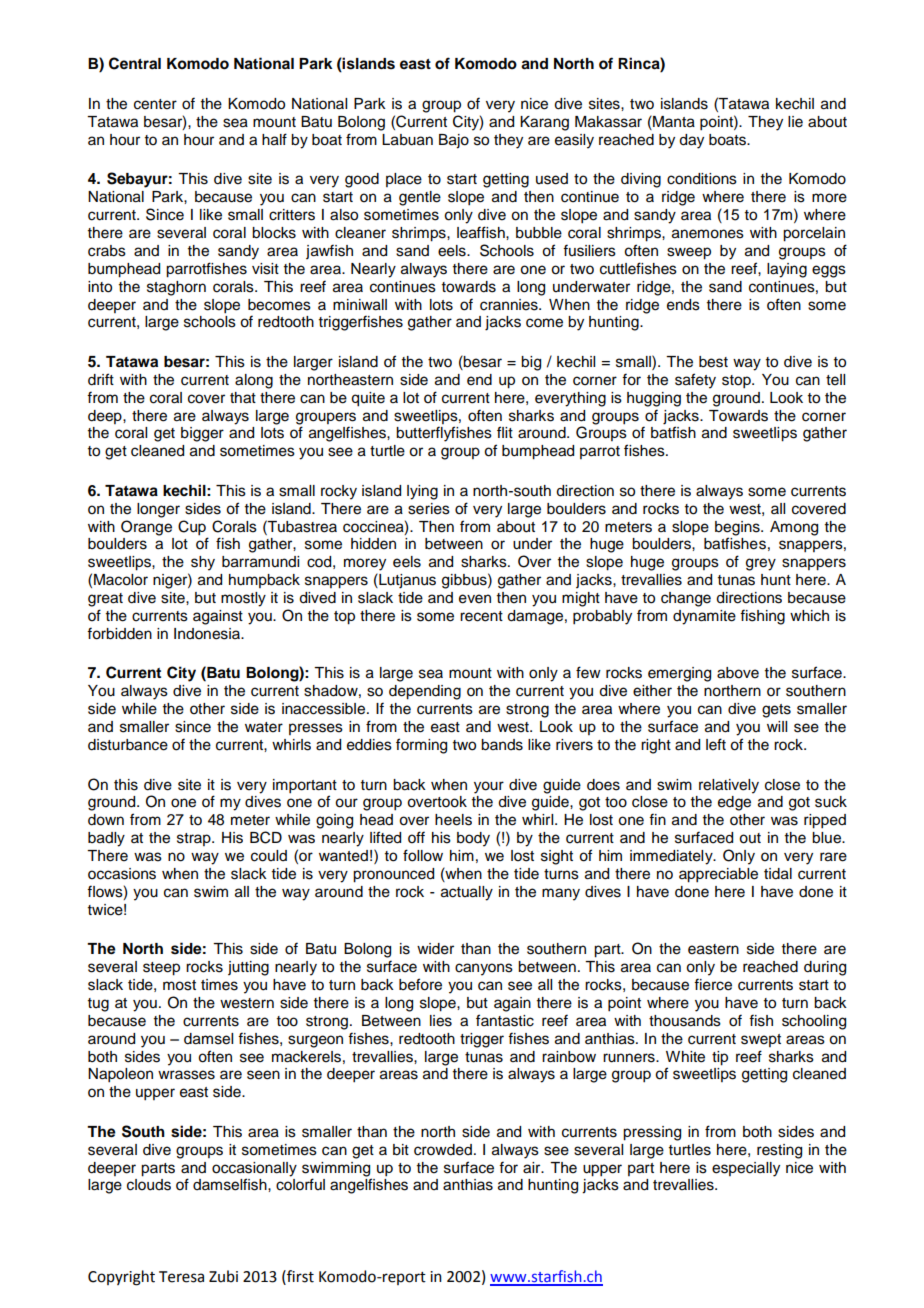 The image size is (924, 1308). What do you see at coordinates (155, 104) in the document?
I see `center` at bounding box center [155, 104].
